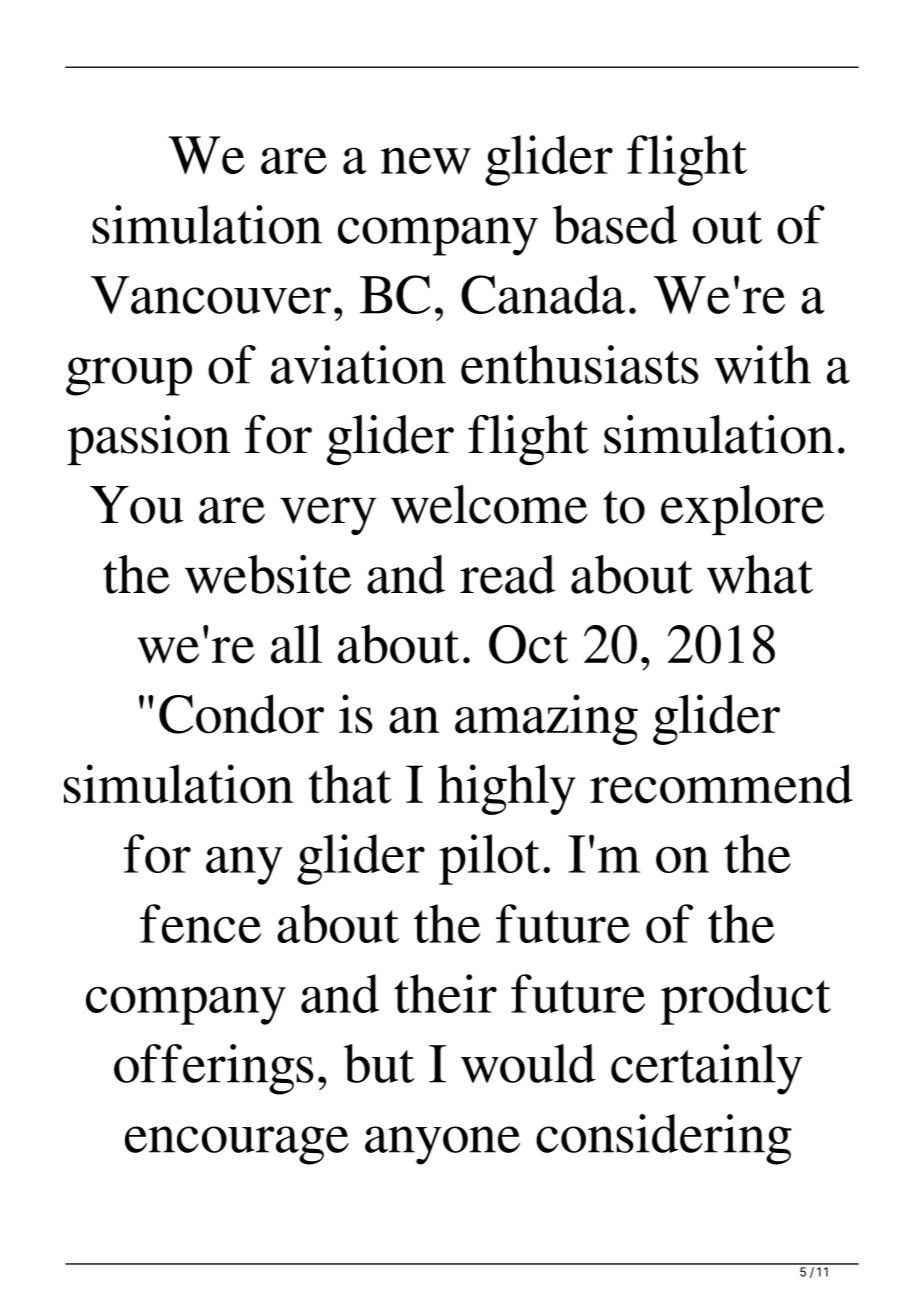  What do you see at coordinates (237, 1145) in the screenshot?
I see `encourage` at bounding box center [237, 1145].
